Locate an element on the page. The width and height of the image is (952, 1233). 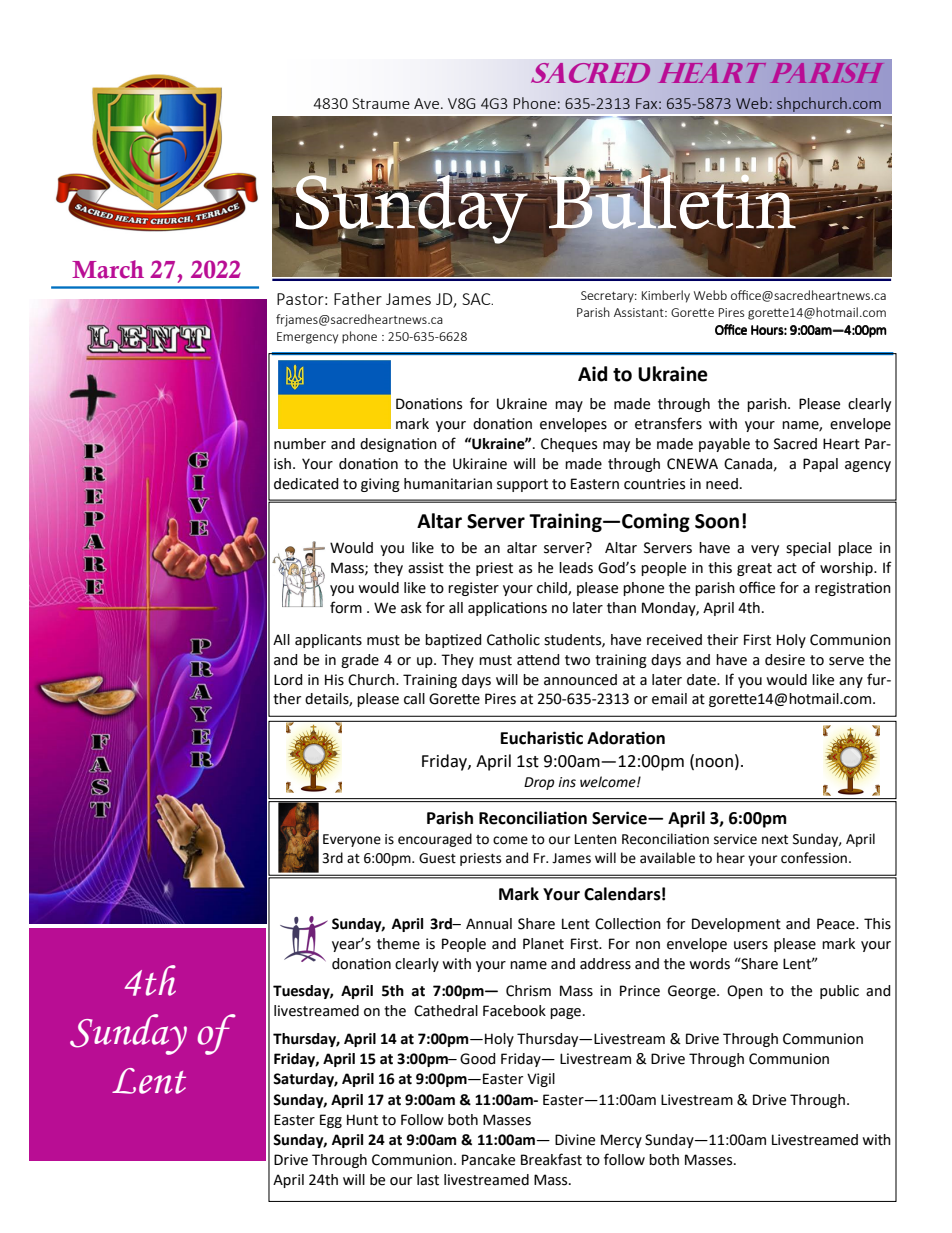
dedicated is located at coordinates (306, 484).
